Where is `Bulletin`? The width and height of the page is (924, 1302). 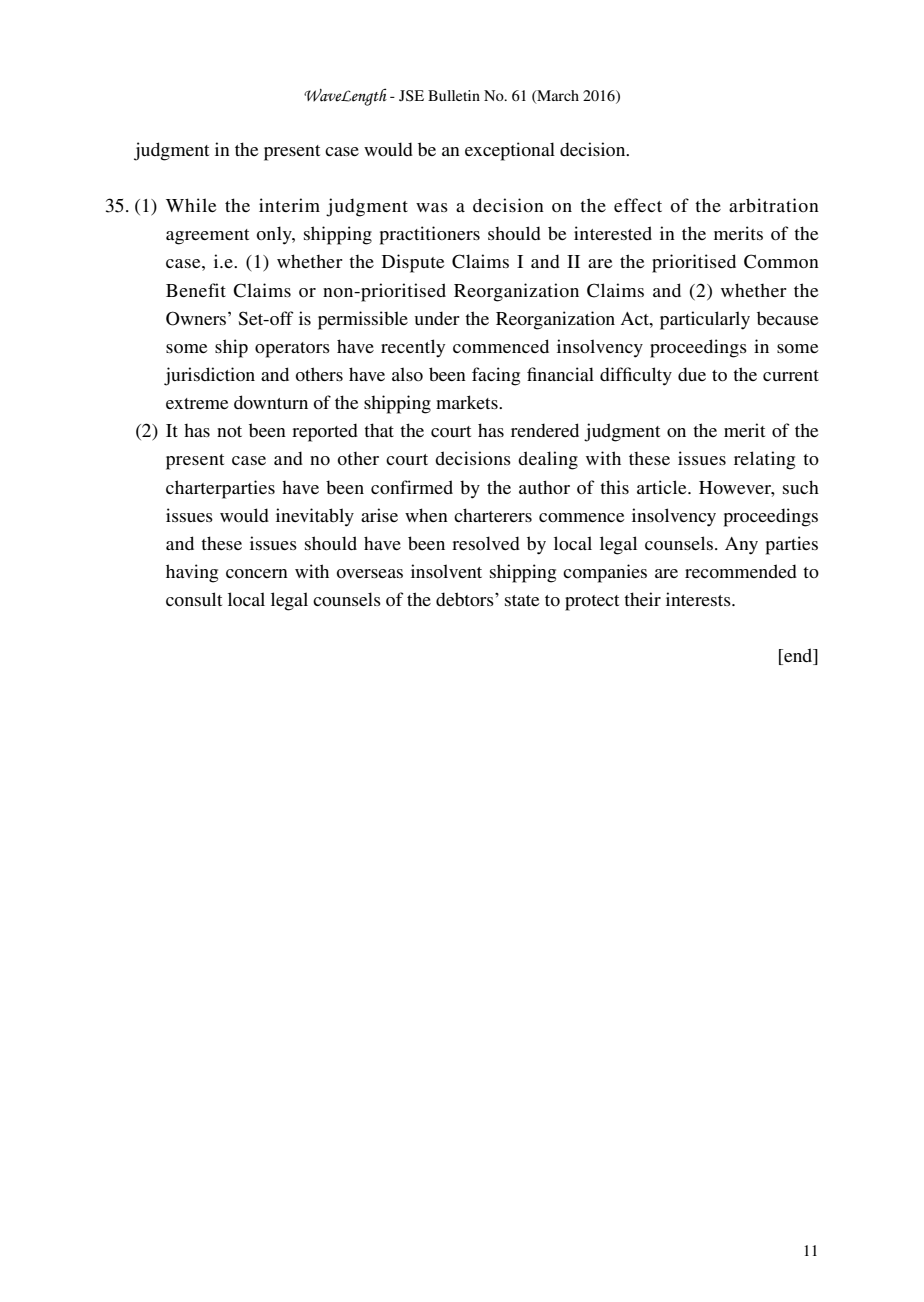
Bulletin is located at coordinates (454, 95).
